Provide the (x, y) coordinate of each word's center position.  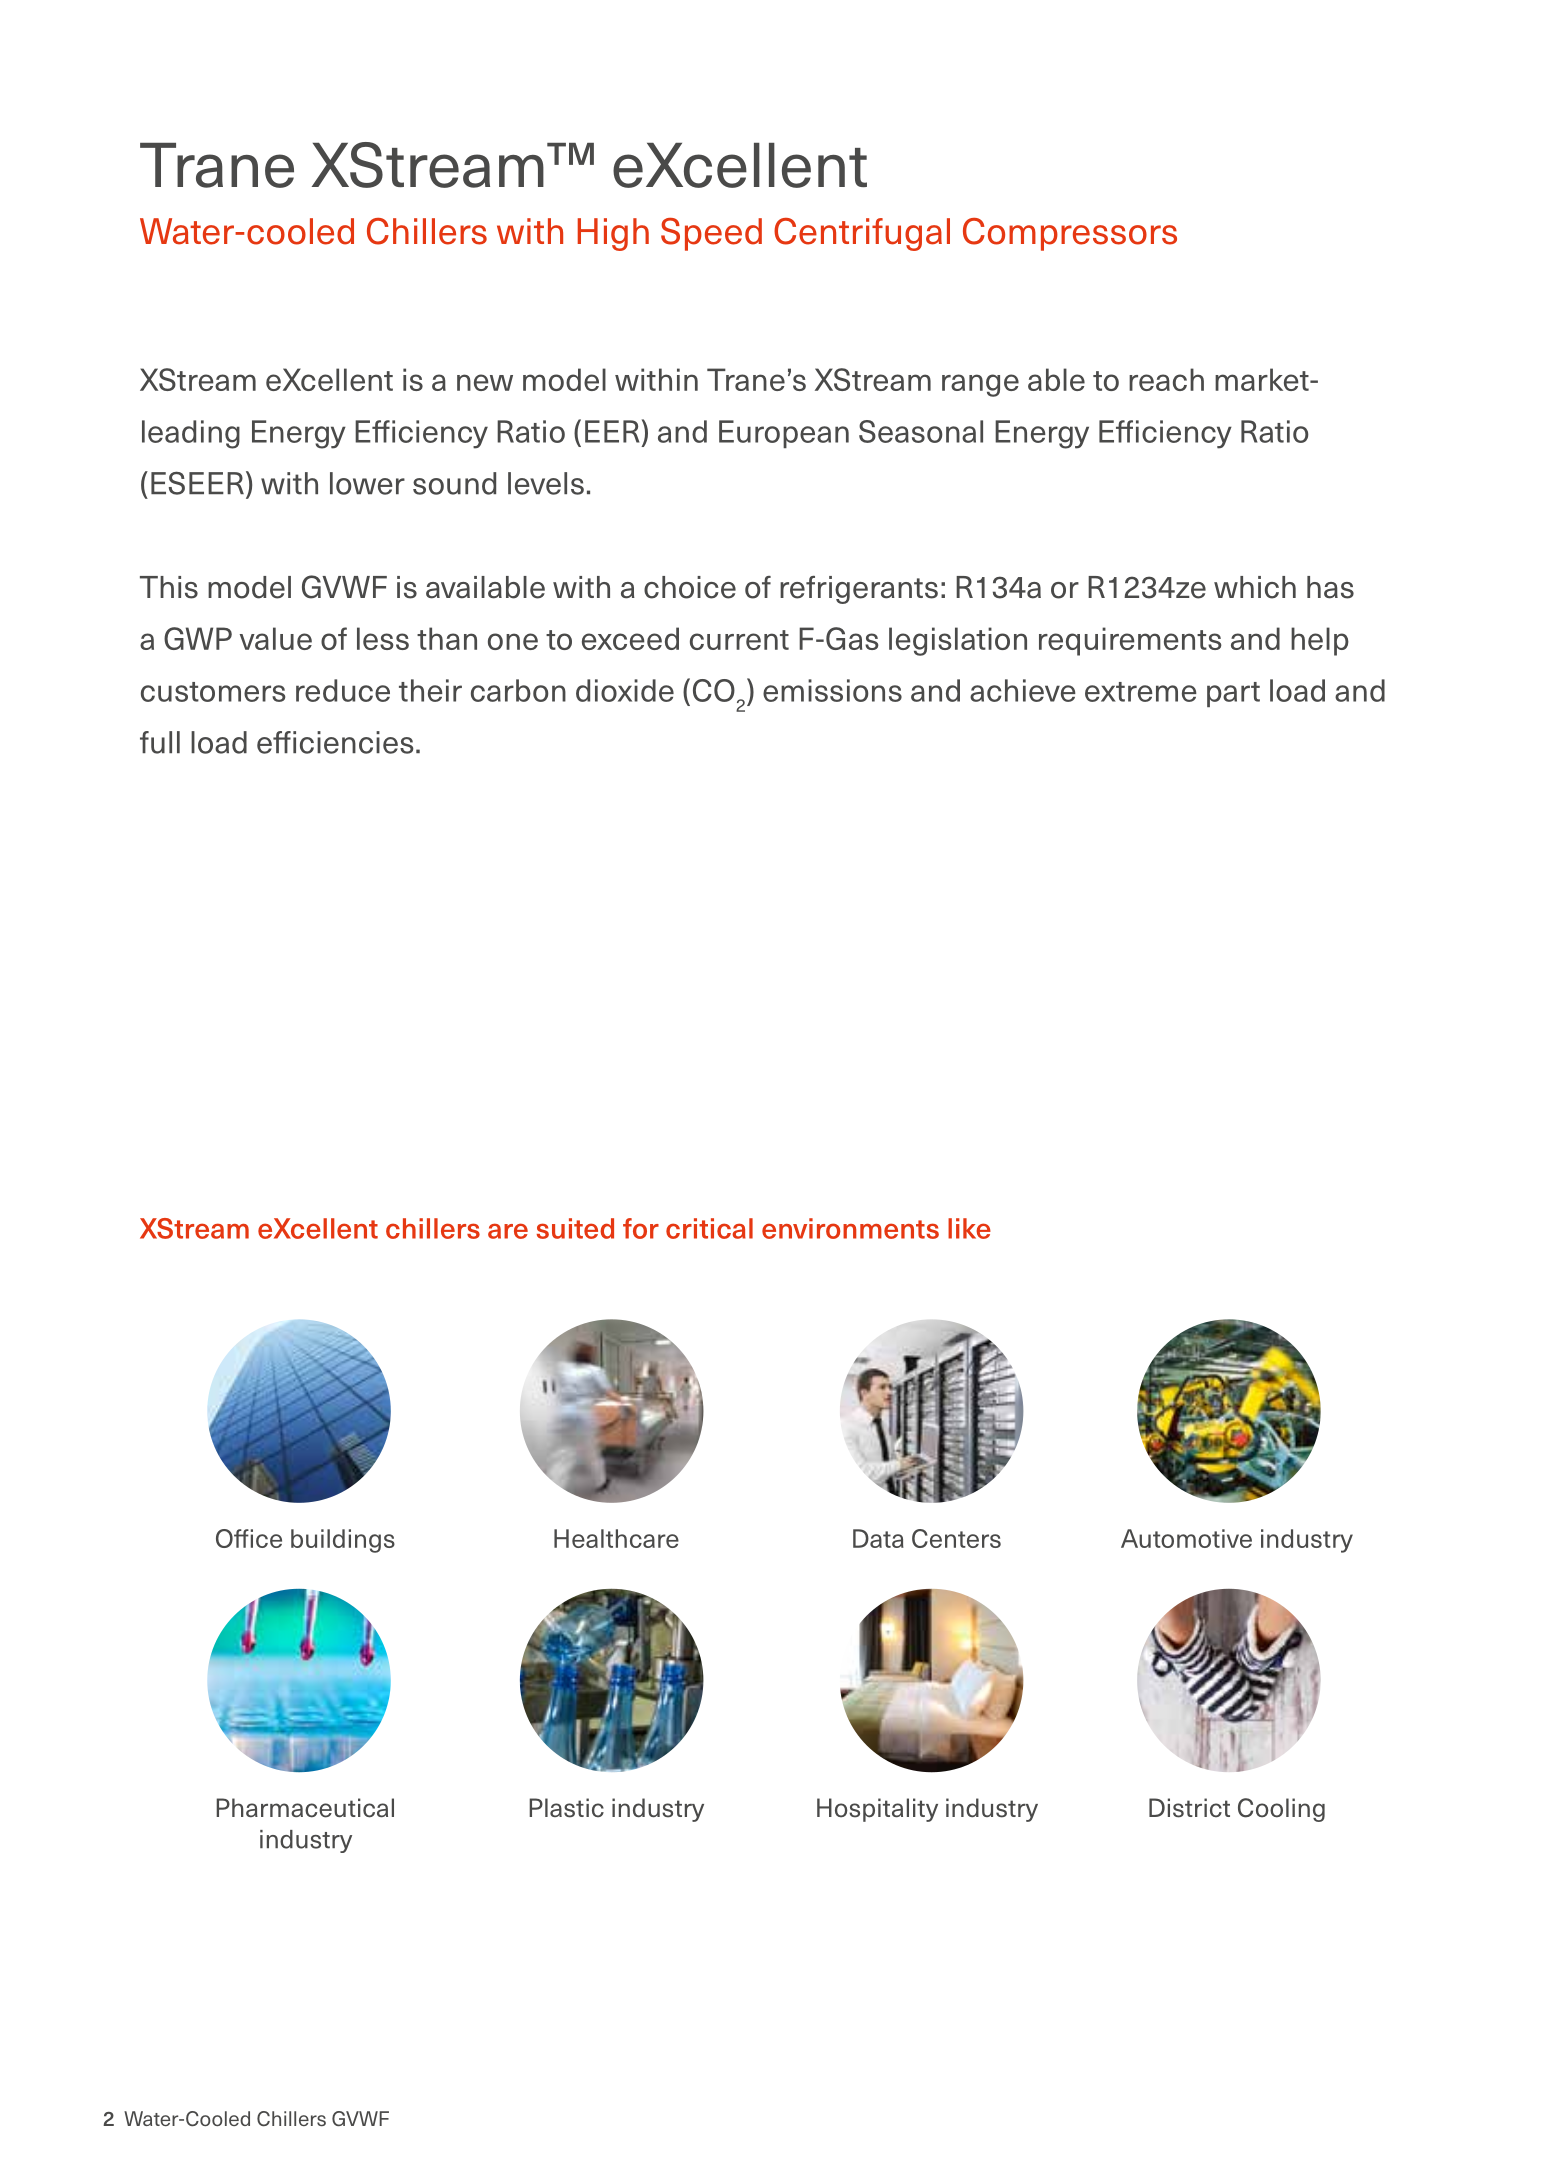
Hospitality (877, 1810)
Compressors (1070, 234)
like (969, 1228)
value (276, 638)
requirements (1130, 641)
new (485, 382)
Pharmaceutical (305, 1808)
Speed (711, 234)
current (739, 640)
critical (709, 1228)
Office (249, 1538)
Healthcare (616, 1538)
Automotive (1186, 1538)
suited (575, 1228)
